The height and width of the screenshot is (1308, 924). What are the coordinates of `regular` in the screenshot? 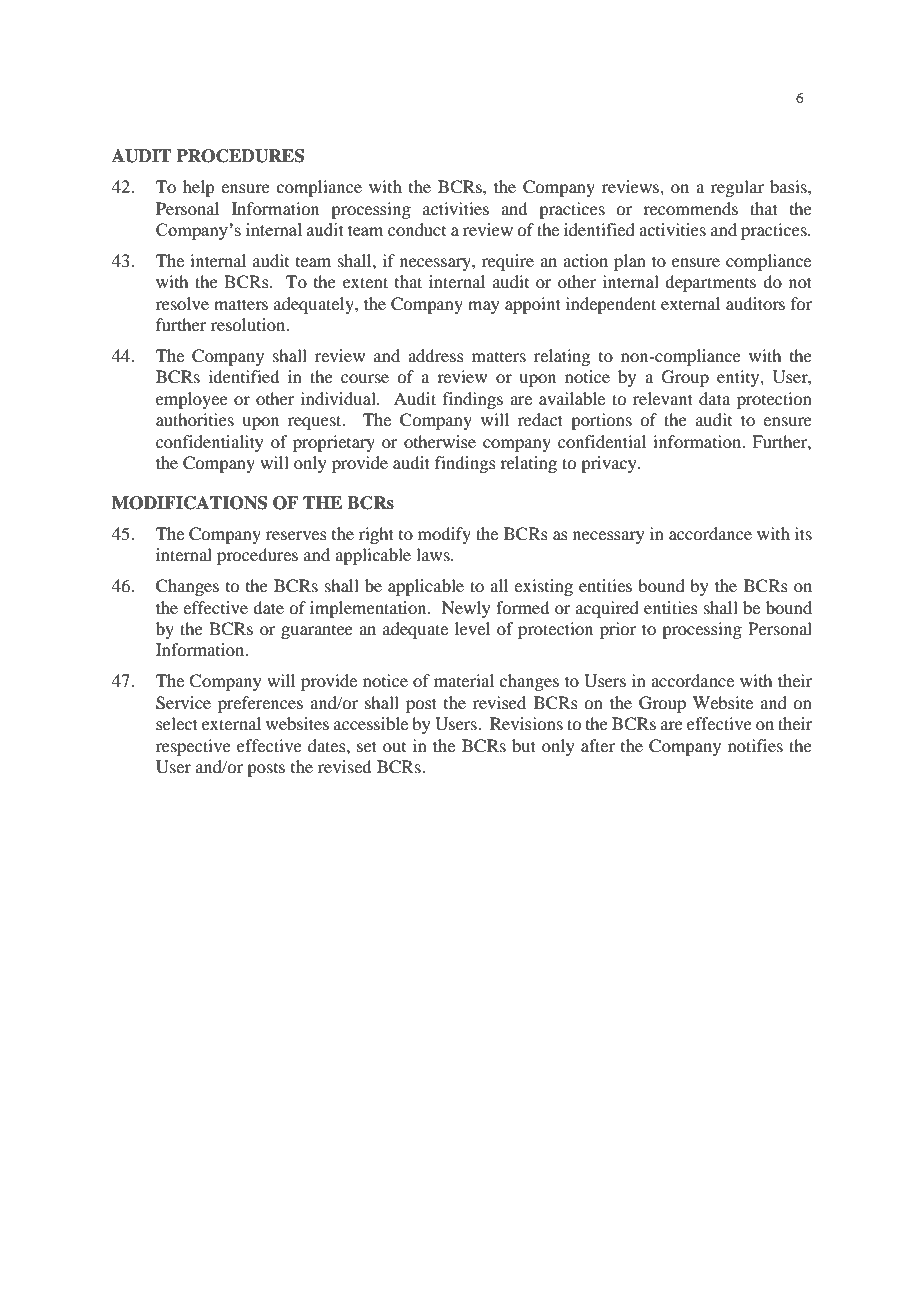 It's located at (737, 188).
